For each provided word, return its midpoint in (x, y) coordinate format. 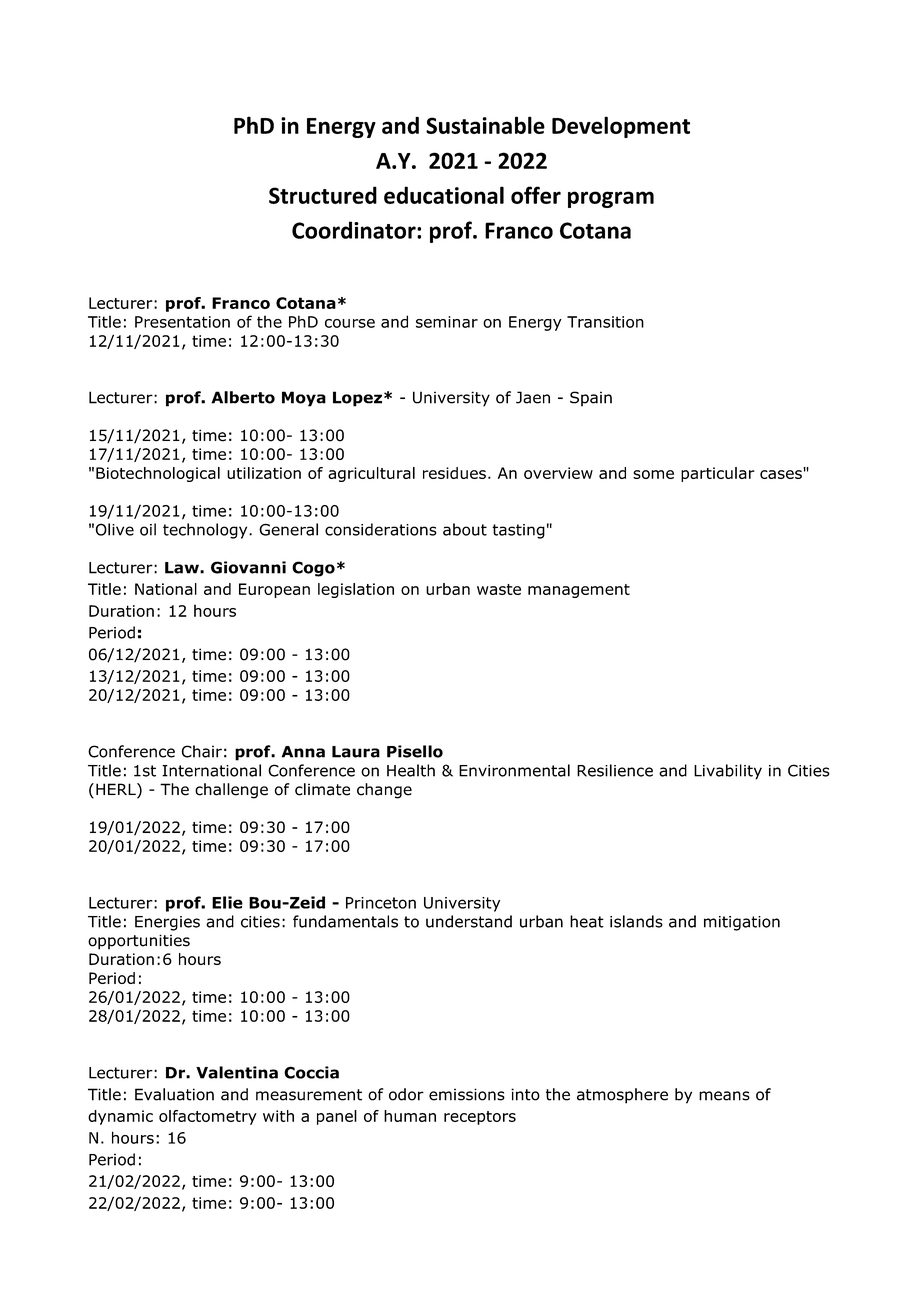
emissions (467, 1094)
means (724, 1096)
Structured (323, 195)
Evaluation (174, 1094)
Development (621, 127)
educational (444, 195)
